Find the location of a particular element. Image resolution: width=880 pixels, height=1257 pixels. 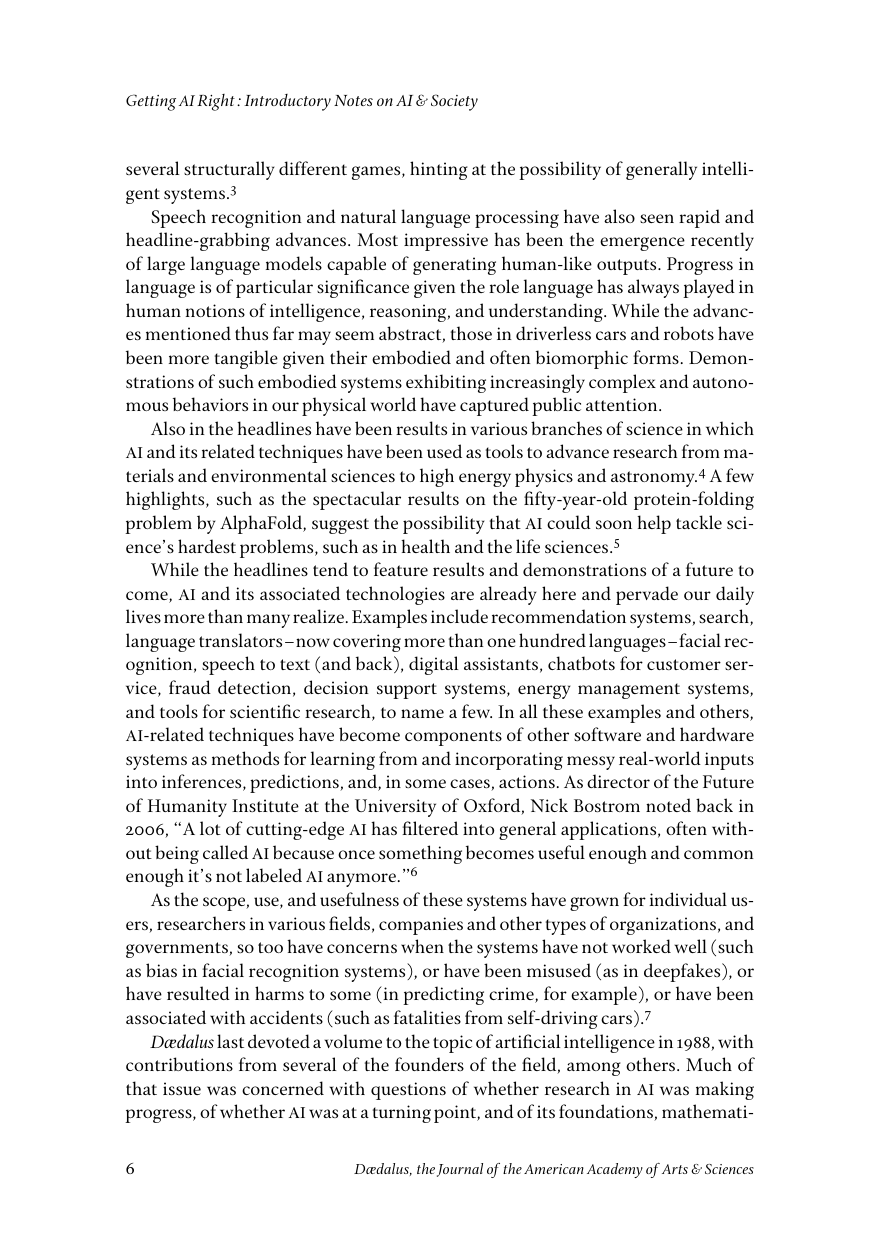

forms is located at coordinates (656, 357).
